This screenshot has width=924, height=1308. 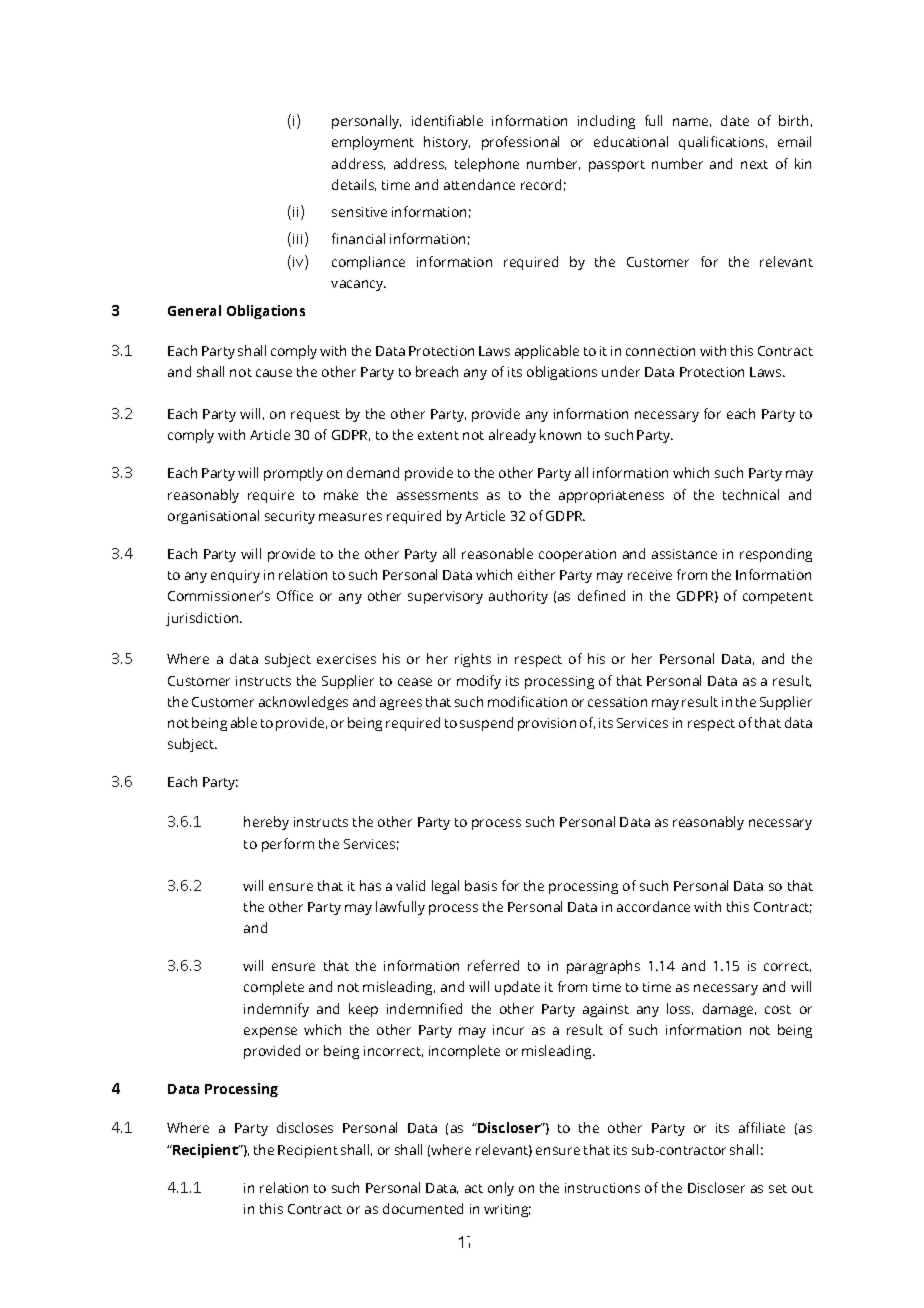 I want to click on next, so click(x=754, y=164).
